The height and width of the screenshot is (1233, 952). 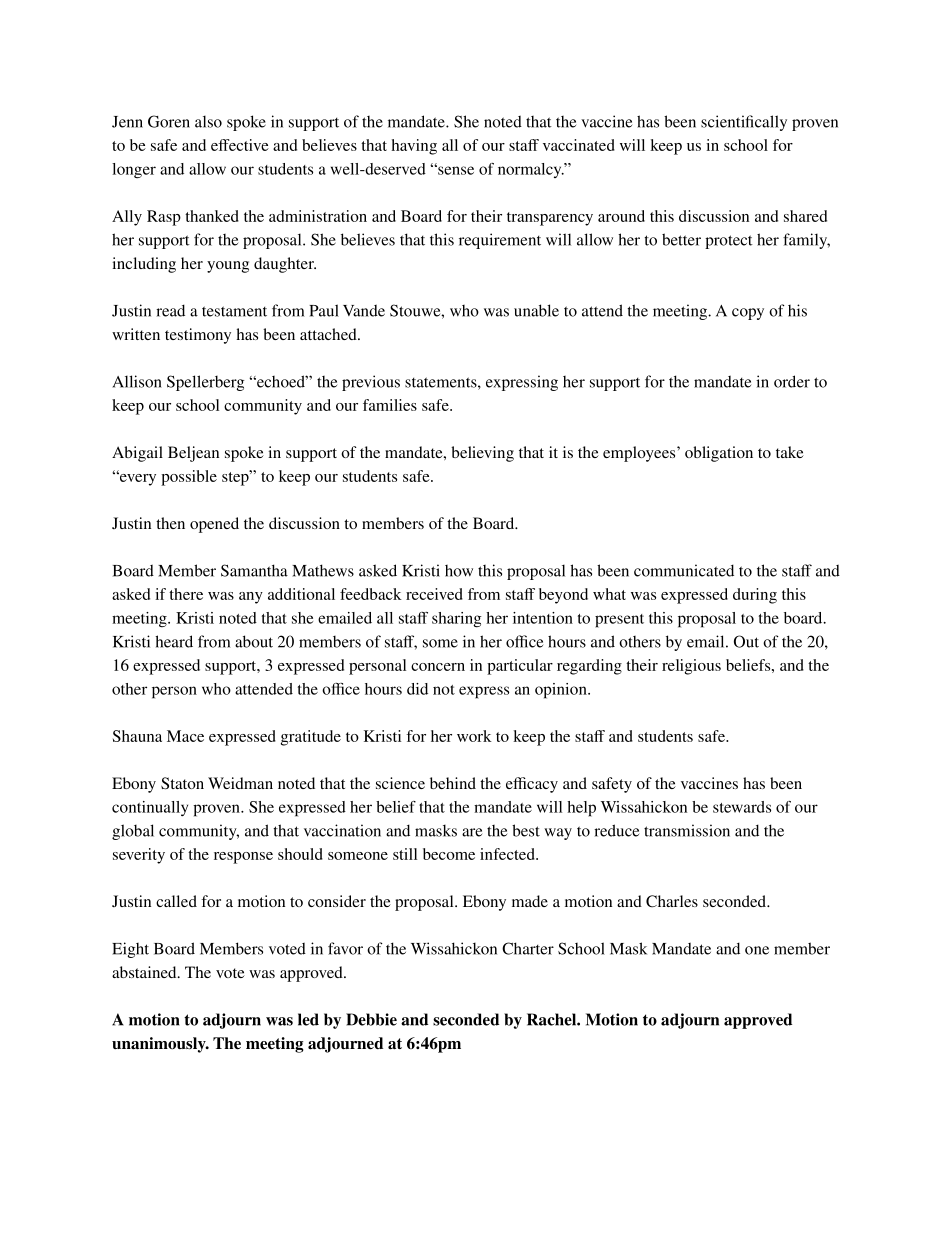 What do you see at coordinates (160, 1045) in the screenshot?
I see `unanimously` at bounding box center [160, 1045].
